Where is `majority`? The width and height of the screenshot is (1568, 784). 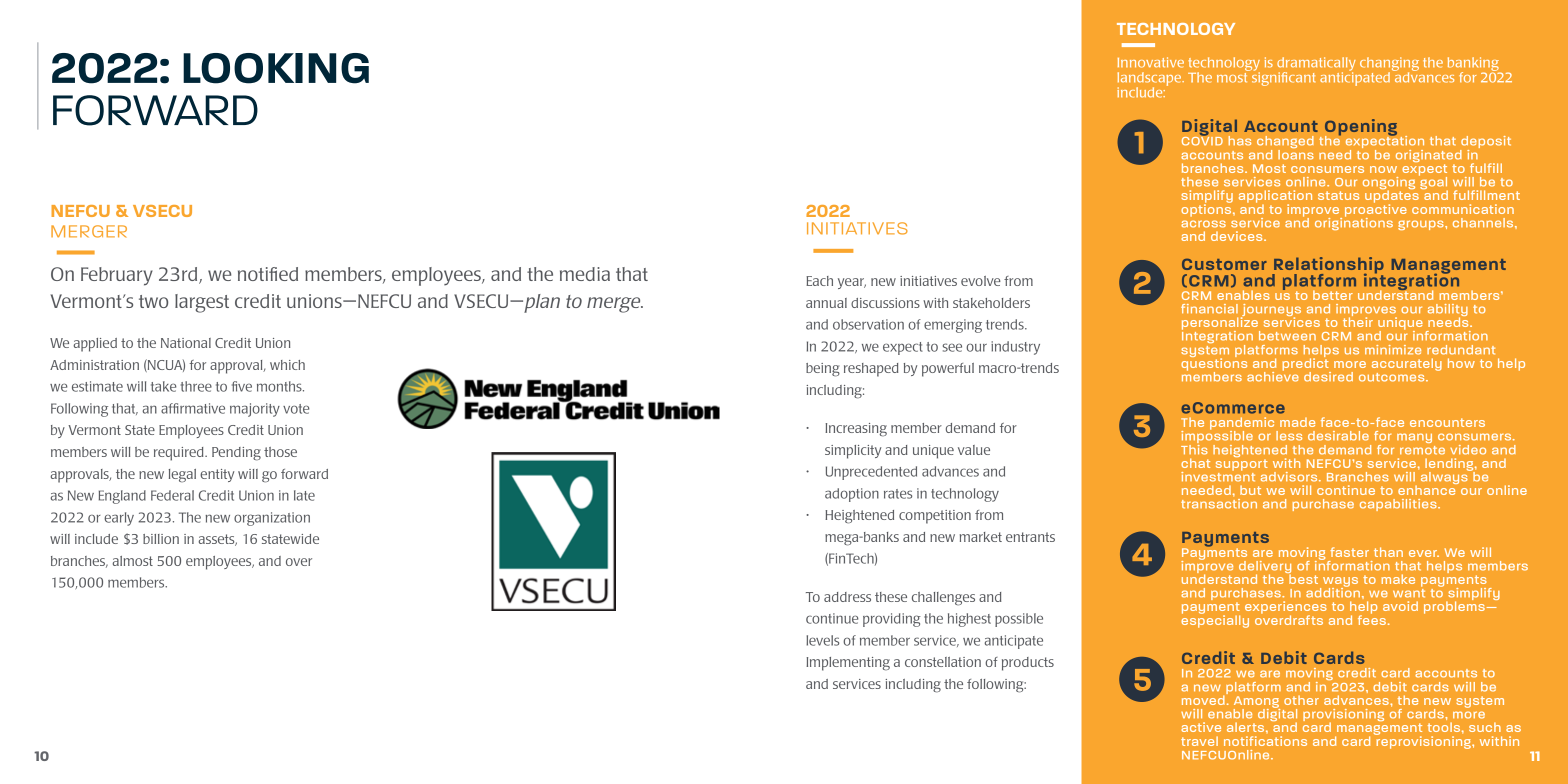
majority is located at coordinates (255, 410).
